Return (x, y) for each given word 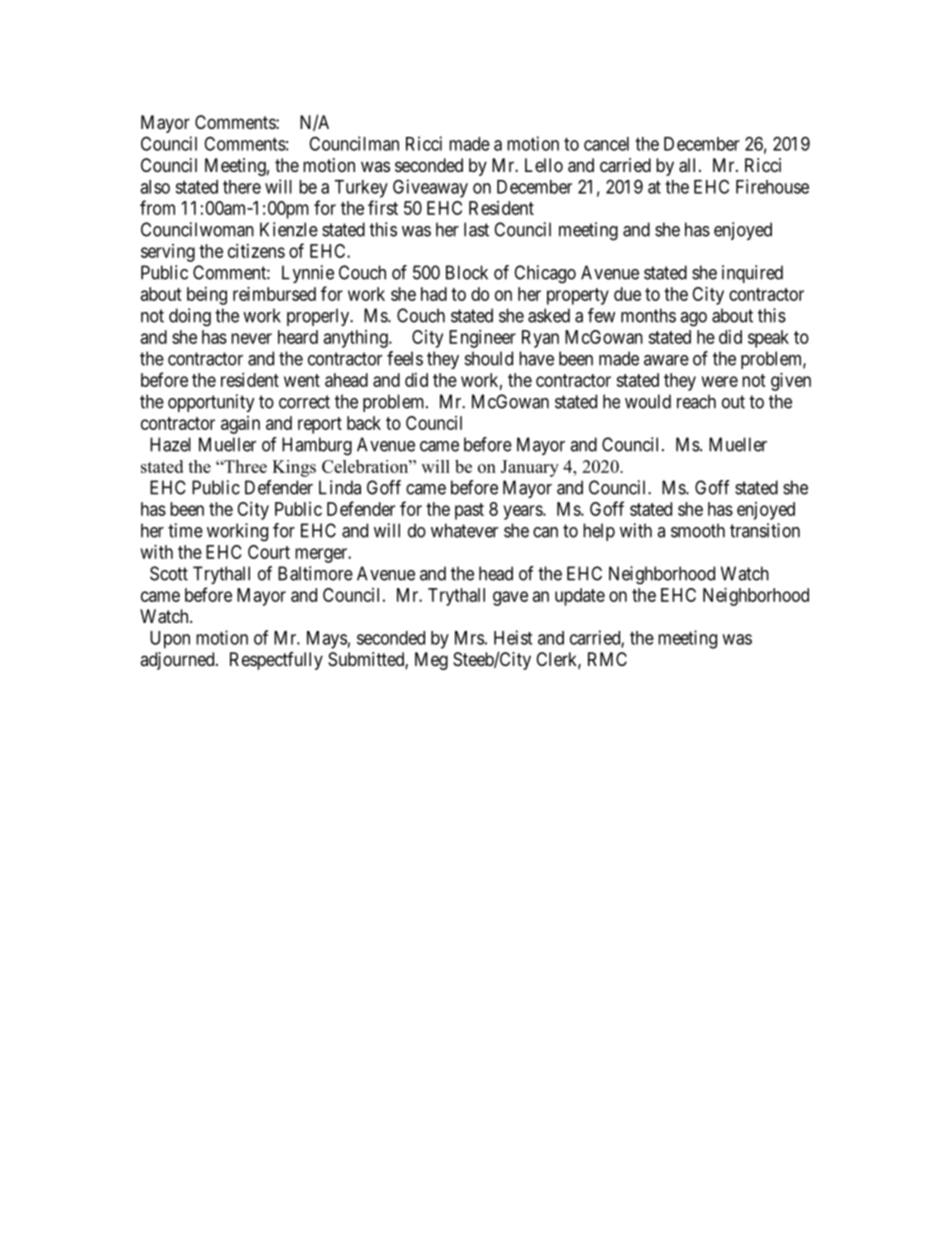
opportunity (211, 403)
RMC (607, 659)
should (489, 358)
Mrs (469, 638)
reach (696, 401)
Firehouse (772, 186)
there (242, 187)
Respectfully (276, 661)
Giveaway (430, 188)
